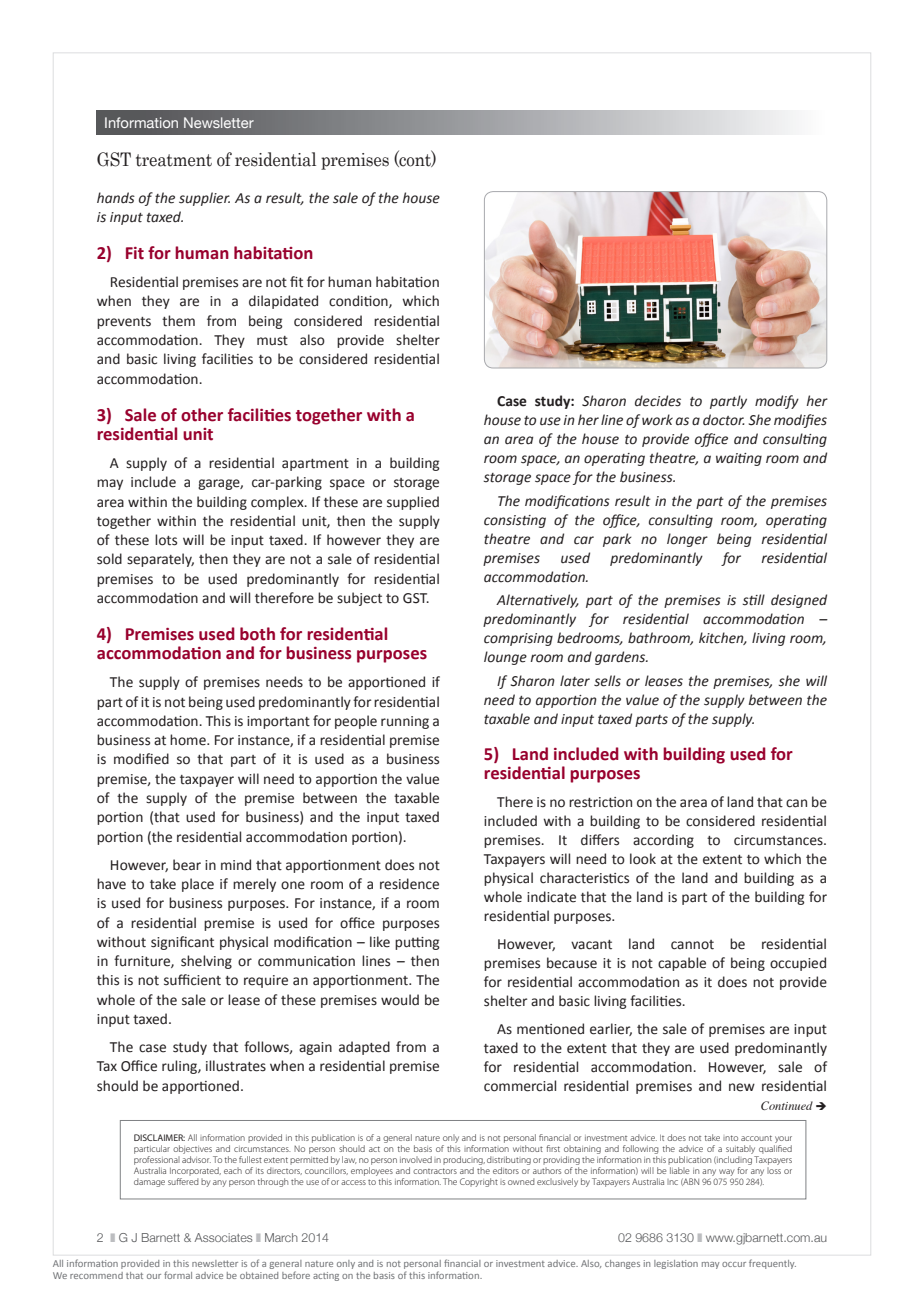  I want to click on condition, so click(359, 301).
